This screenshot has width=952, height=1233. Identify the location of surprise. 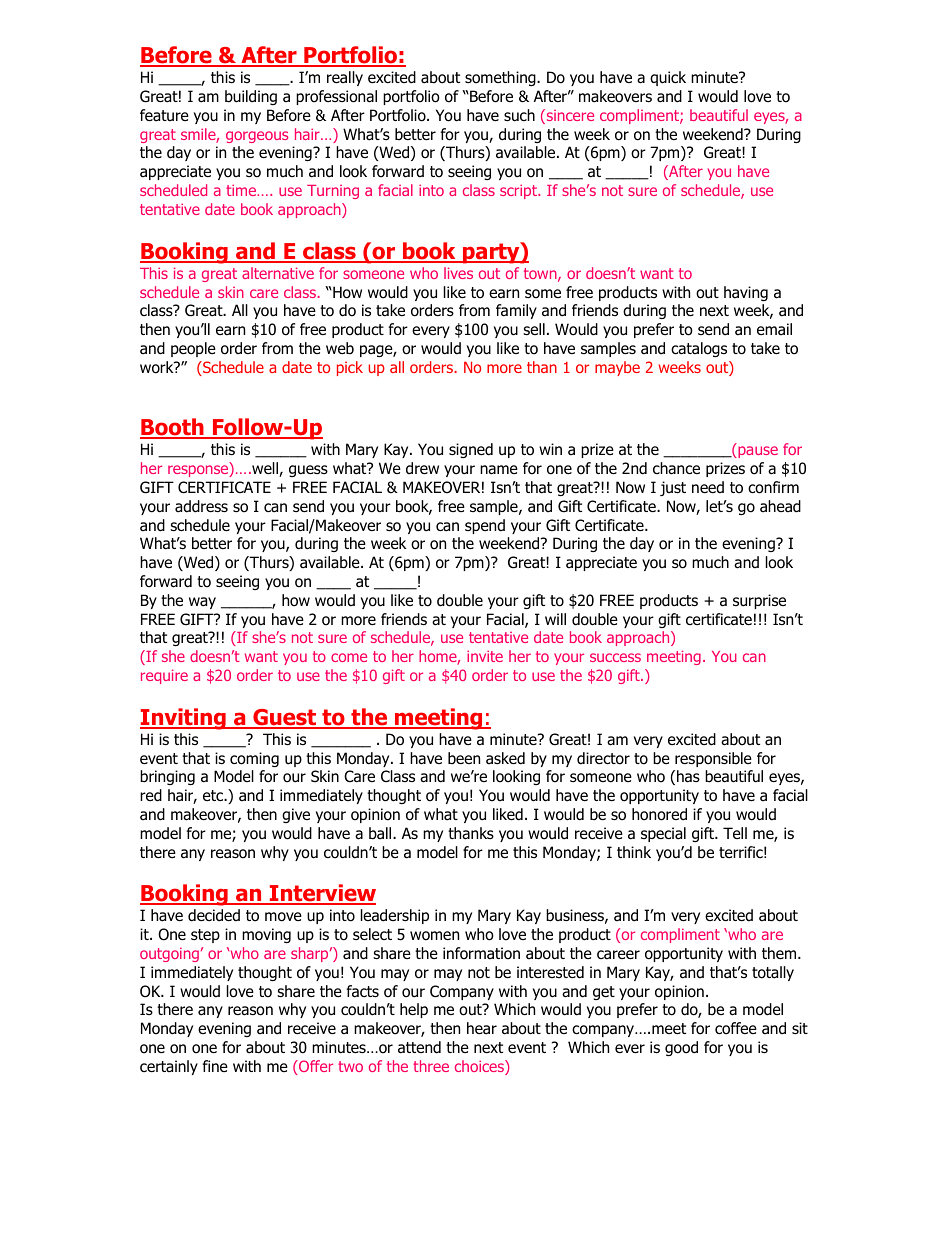
(759, 601).
